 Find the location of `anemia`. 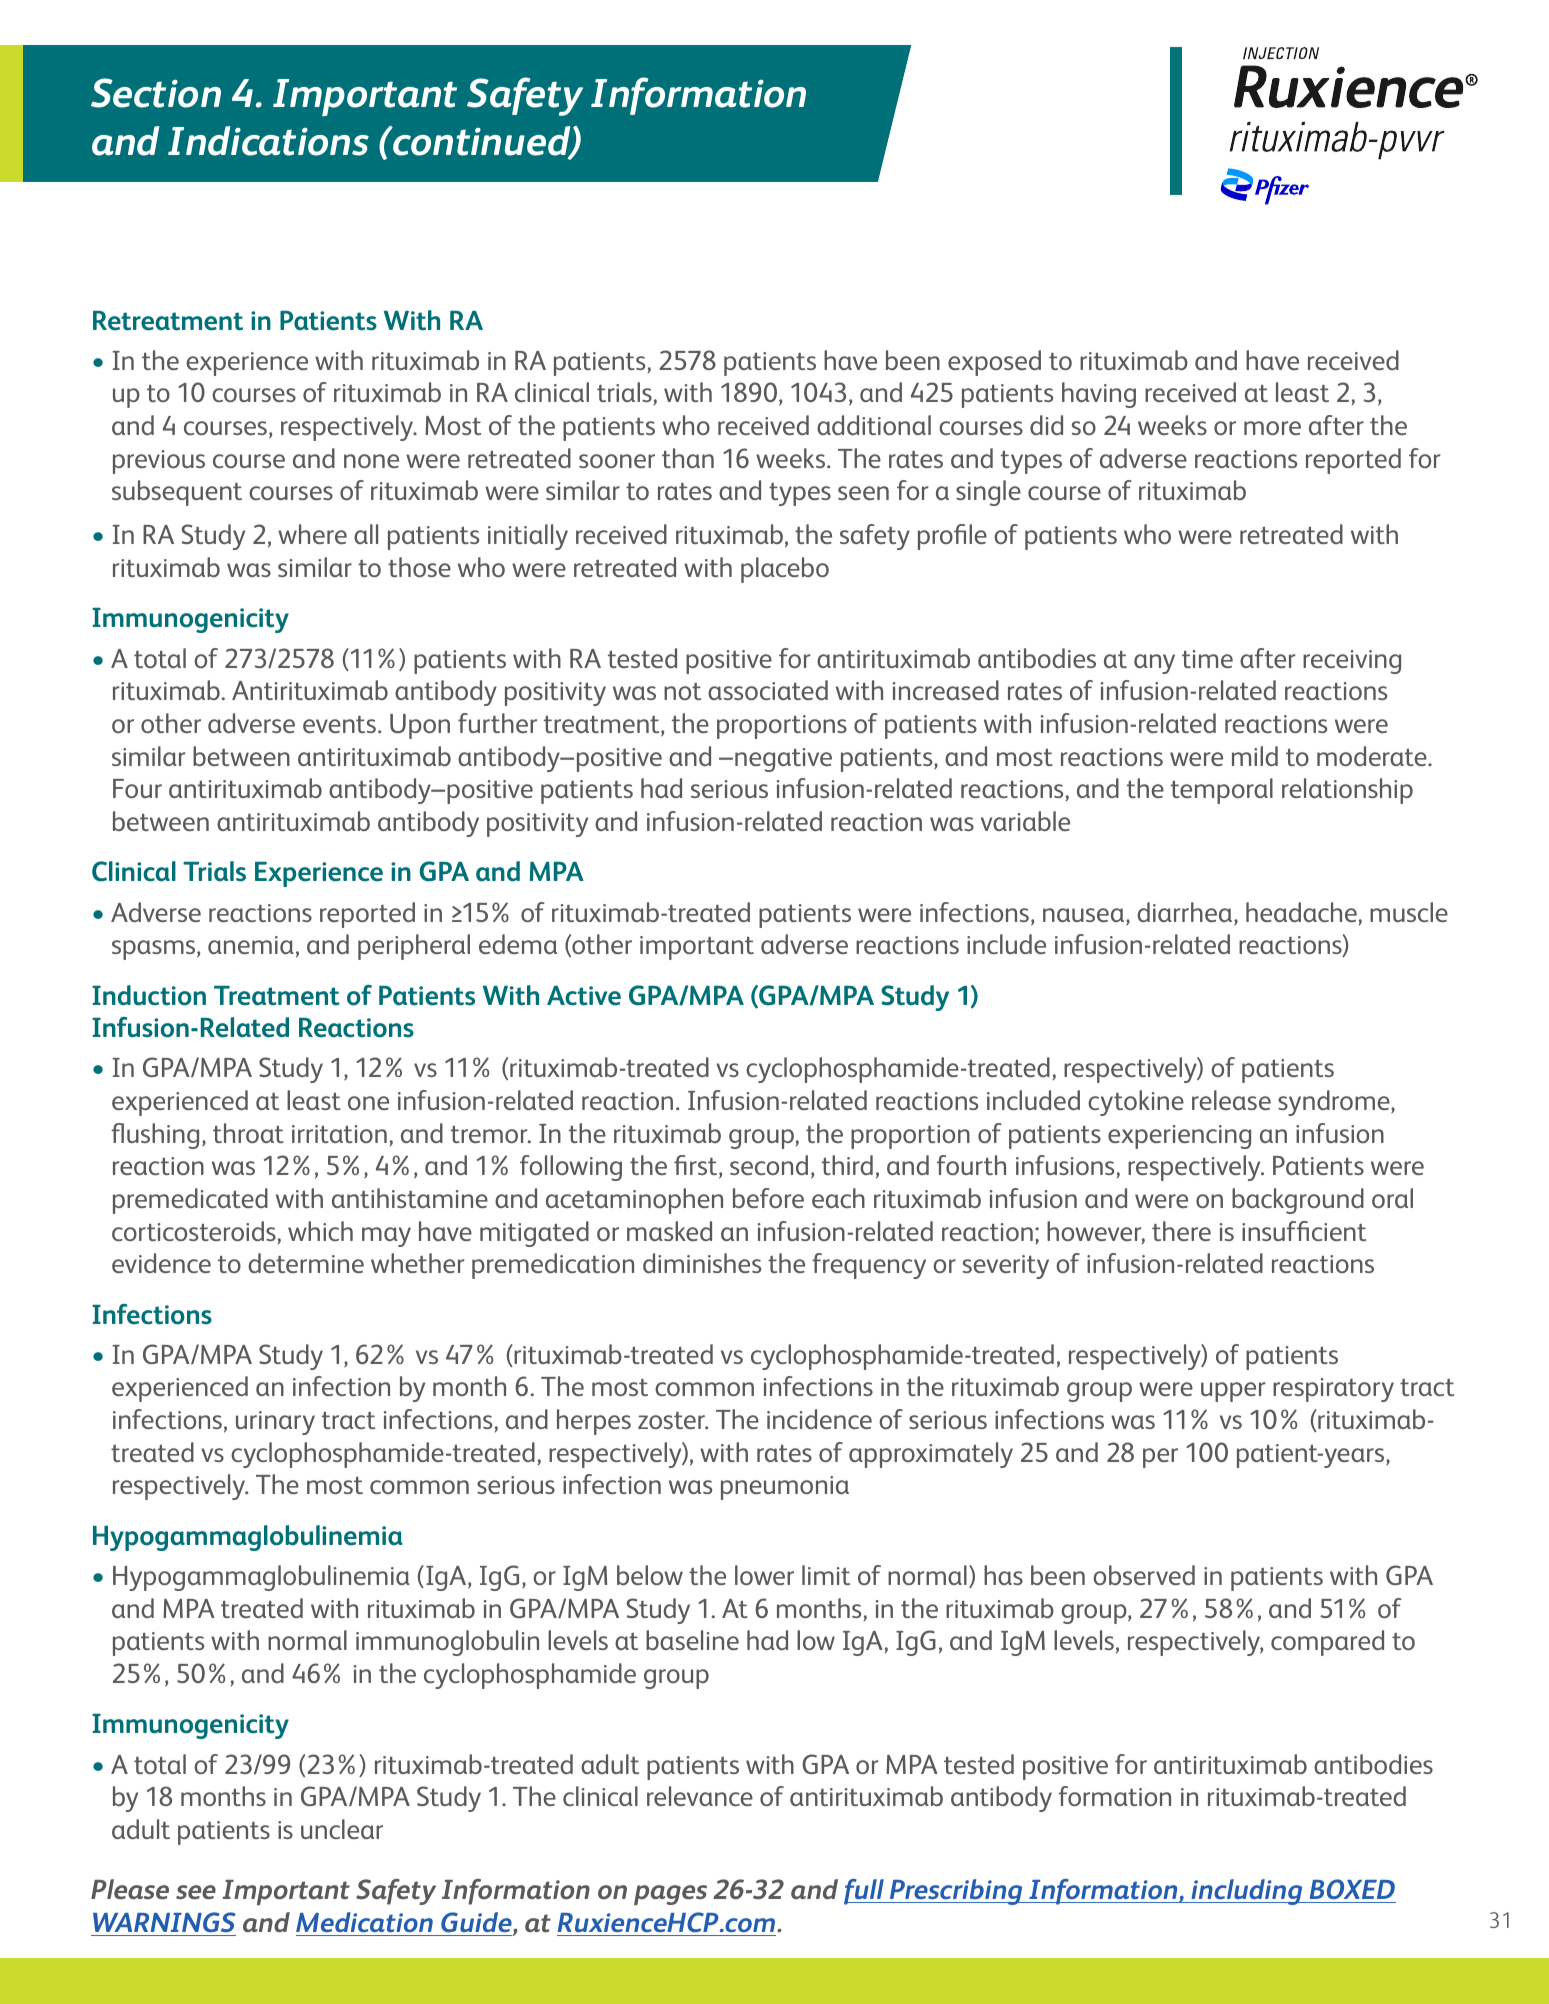

anemia is located at coordinates (251, 945).
